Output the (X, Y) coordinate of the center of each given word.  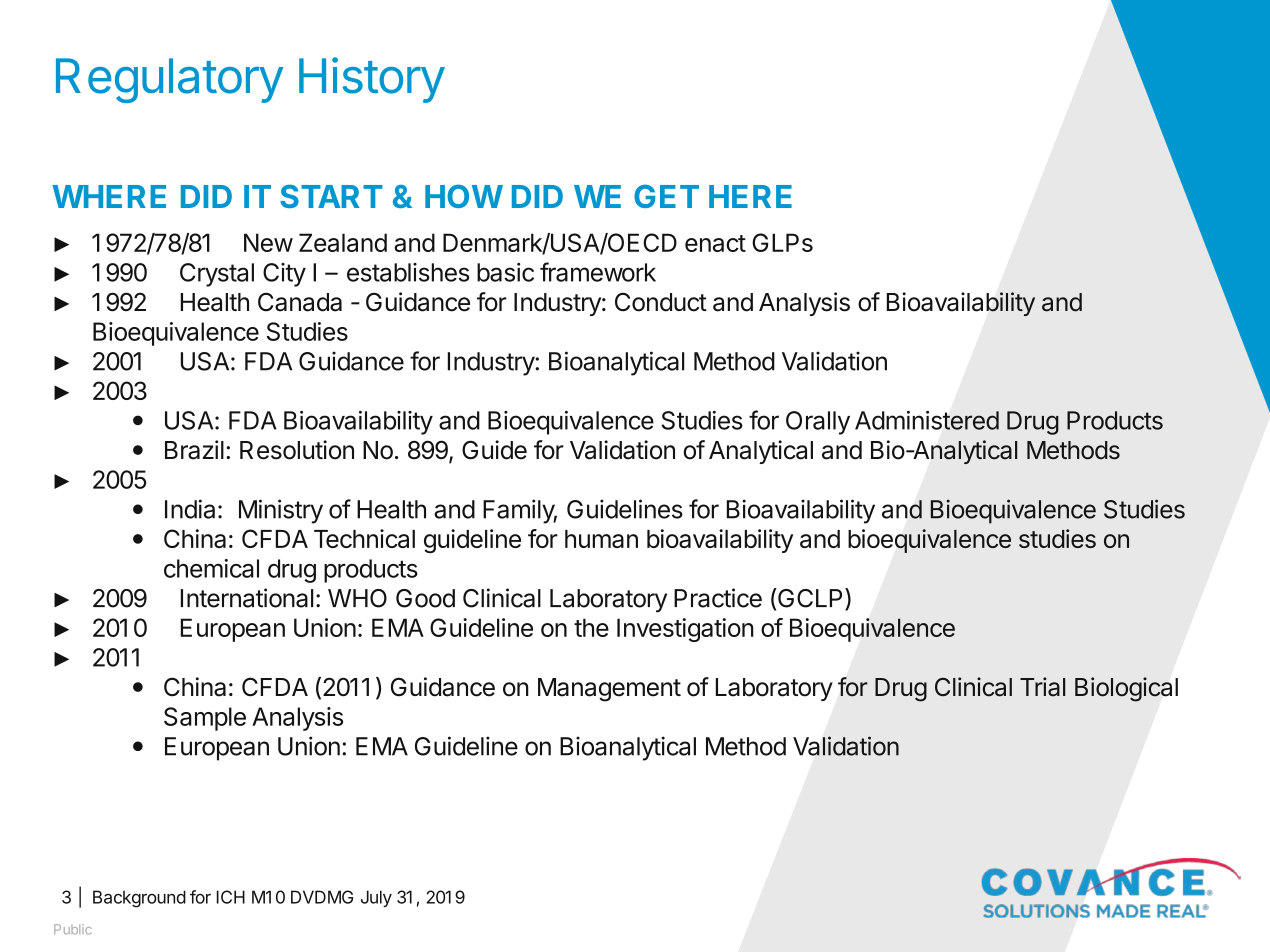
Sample (205, 719)
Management (609, 690)
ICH (231, 897)
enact (715, 243)
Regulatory (169, 80)
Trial (1042, 687)
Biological (1126, 689)
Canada (300, 302)
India (190, 509)
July (376, 898)
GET (666, 196)
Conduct (661, 302)
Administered (927, 420)
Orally (818, 423)
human (601, 539)
